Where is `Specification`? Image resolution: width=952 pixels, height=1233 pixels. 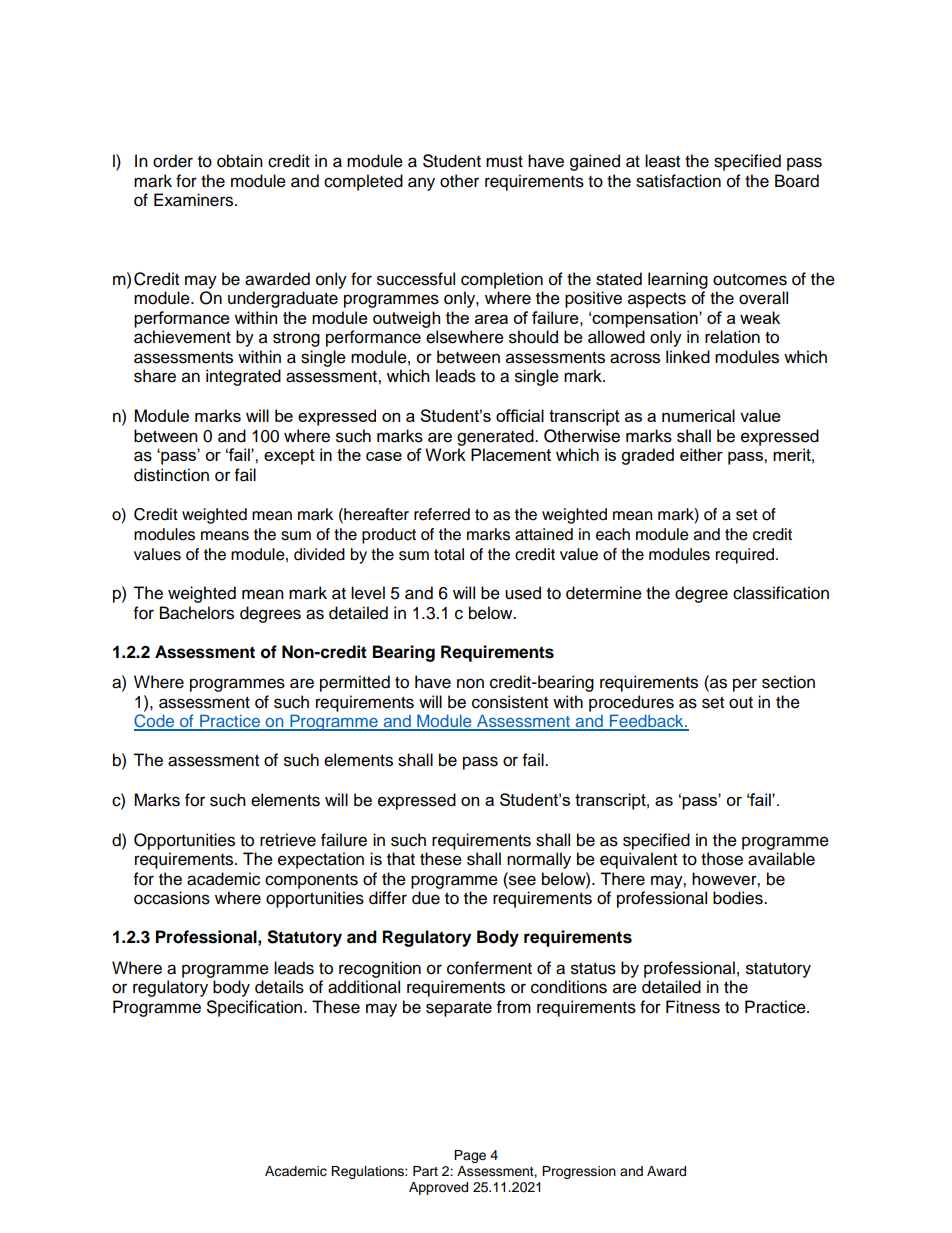 Specification is located at coordinates (254, 1008).
